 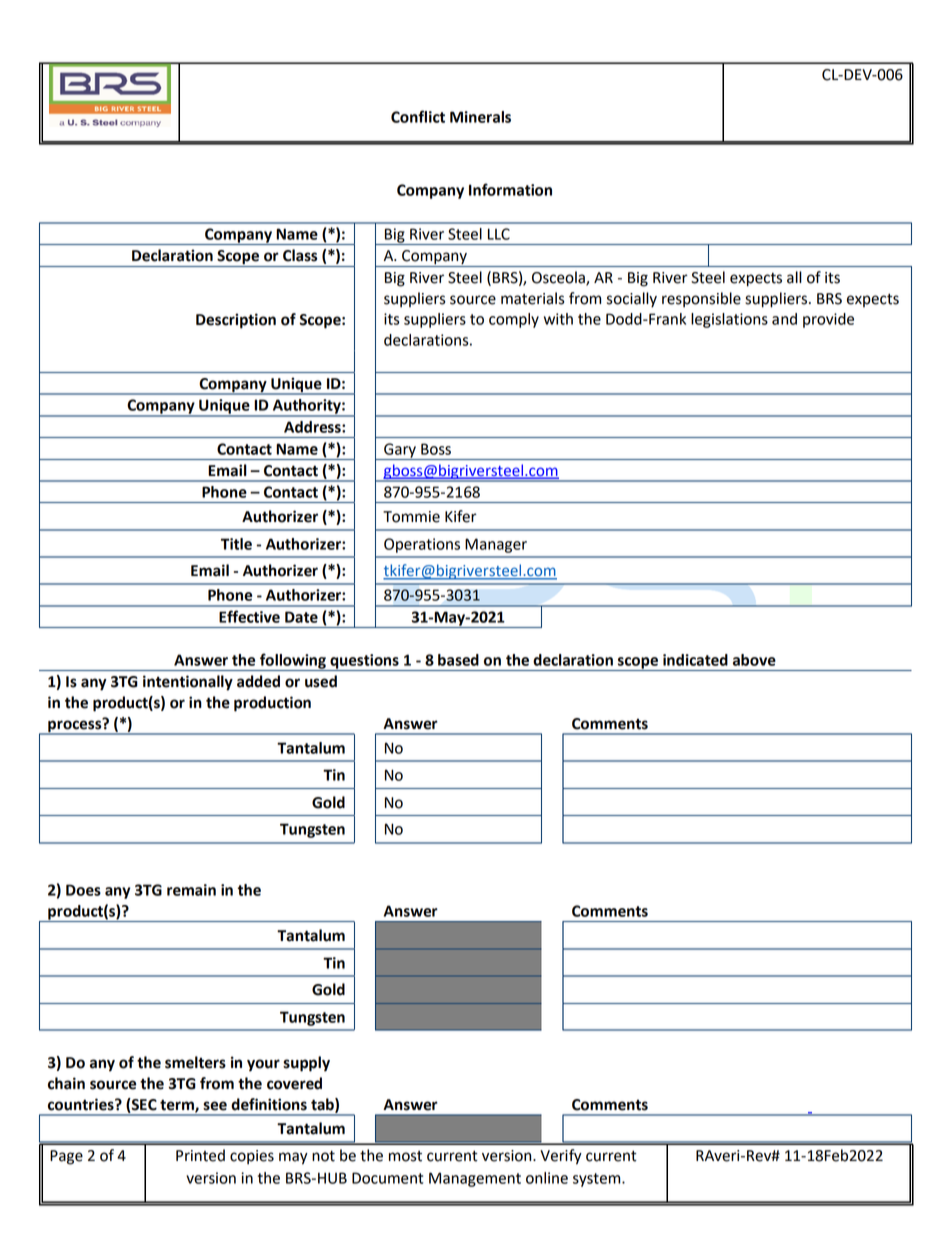 What do you see at coordinates (236, 321) in the page?
I see `Description` at bounding box center [236, 321].
